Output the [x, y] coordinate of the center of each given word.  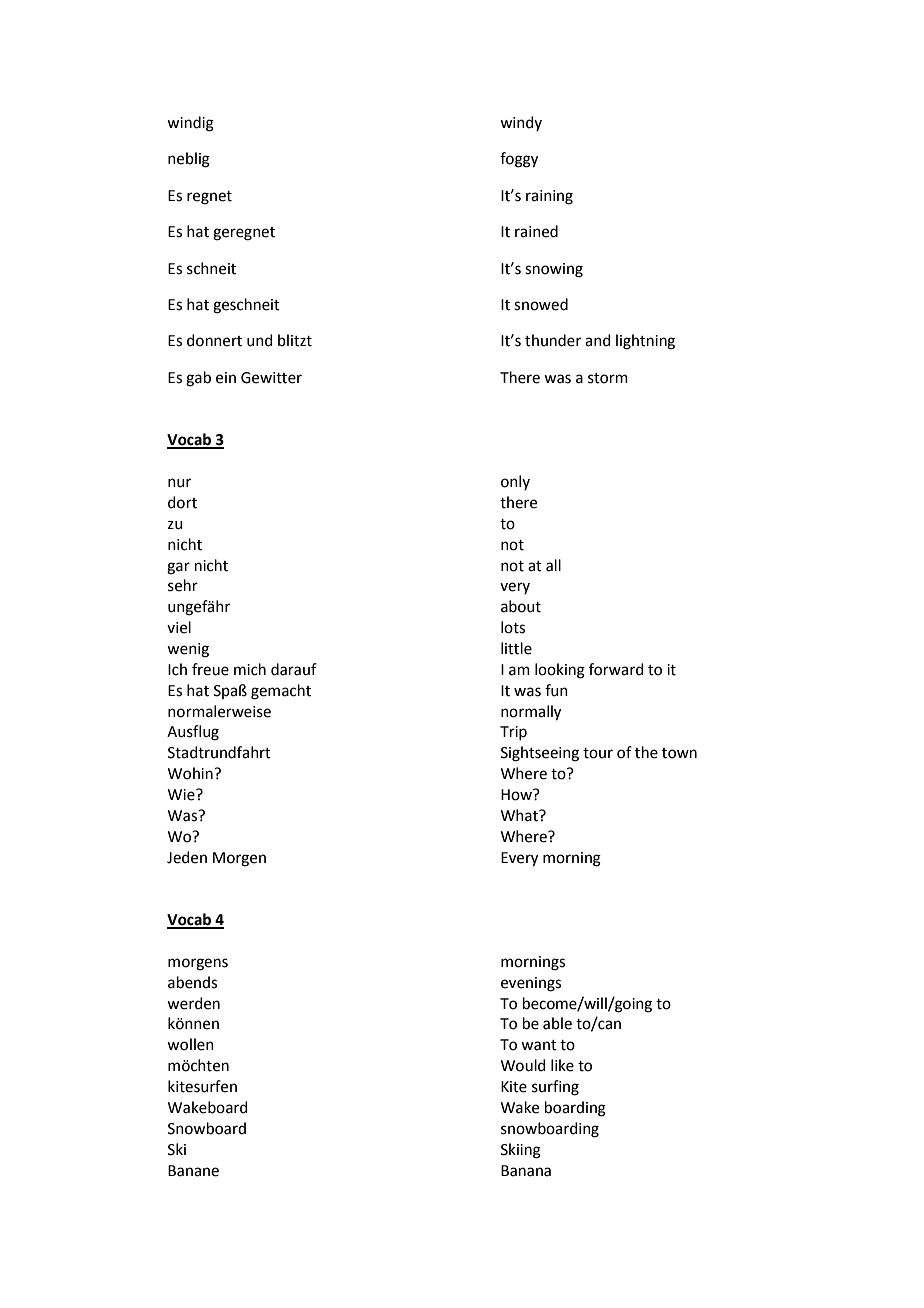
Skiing [521, 1151]
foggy [519, 160]
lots [513, 627]
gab [198, 379]
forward [616, 669]
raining [549, 197]
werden [193, 1003]
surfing [555, 1088]
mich [250, 669]
